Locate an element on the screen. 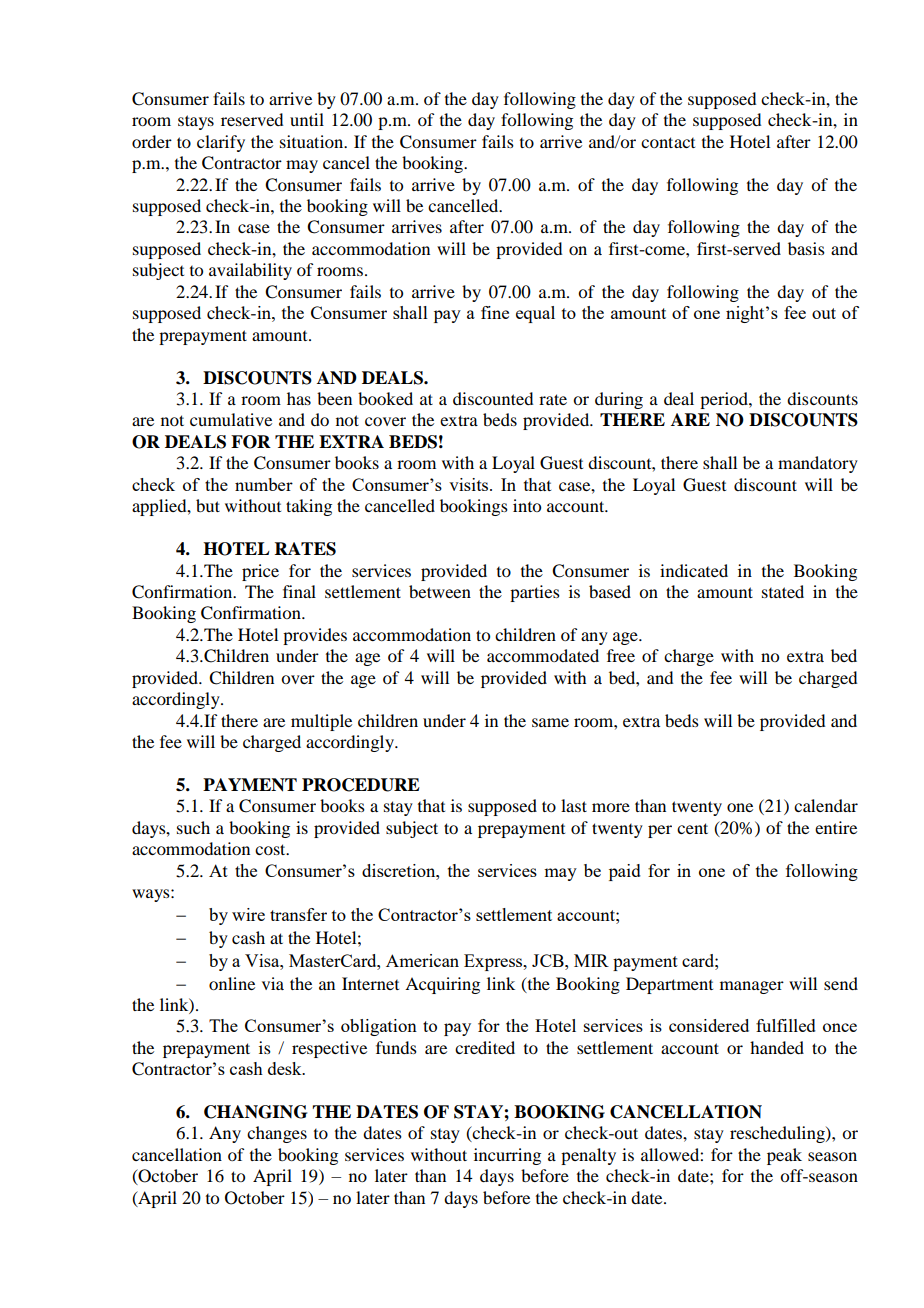  contact is located at coordinates (668, 142).
